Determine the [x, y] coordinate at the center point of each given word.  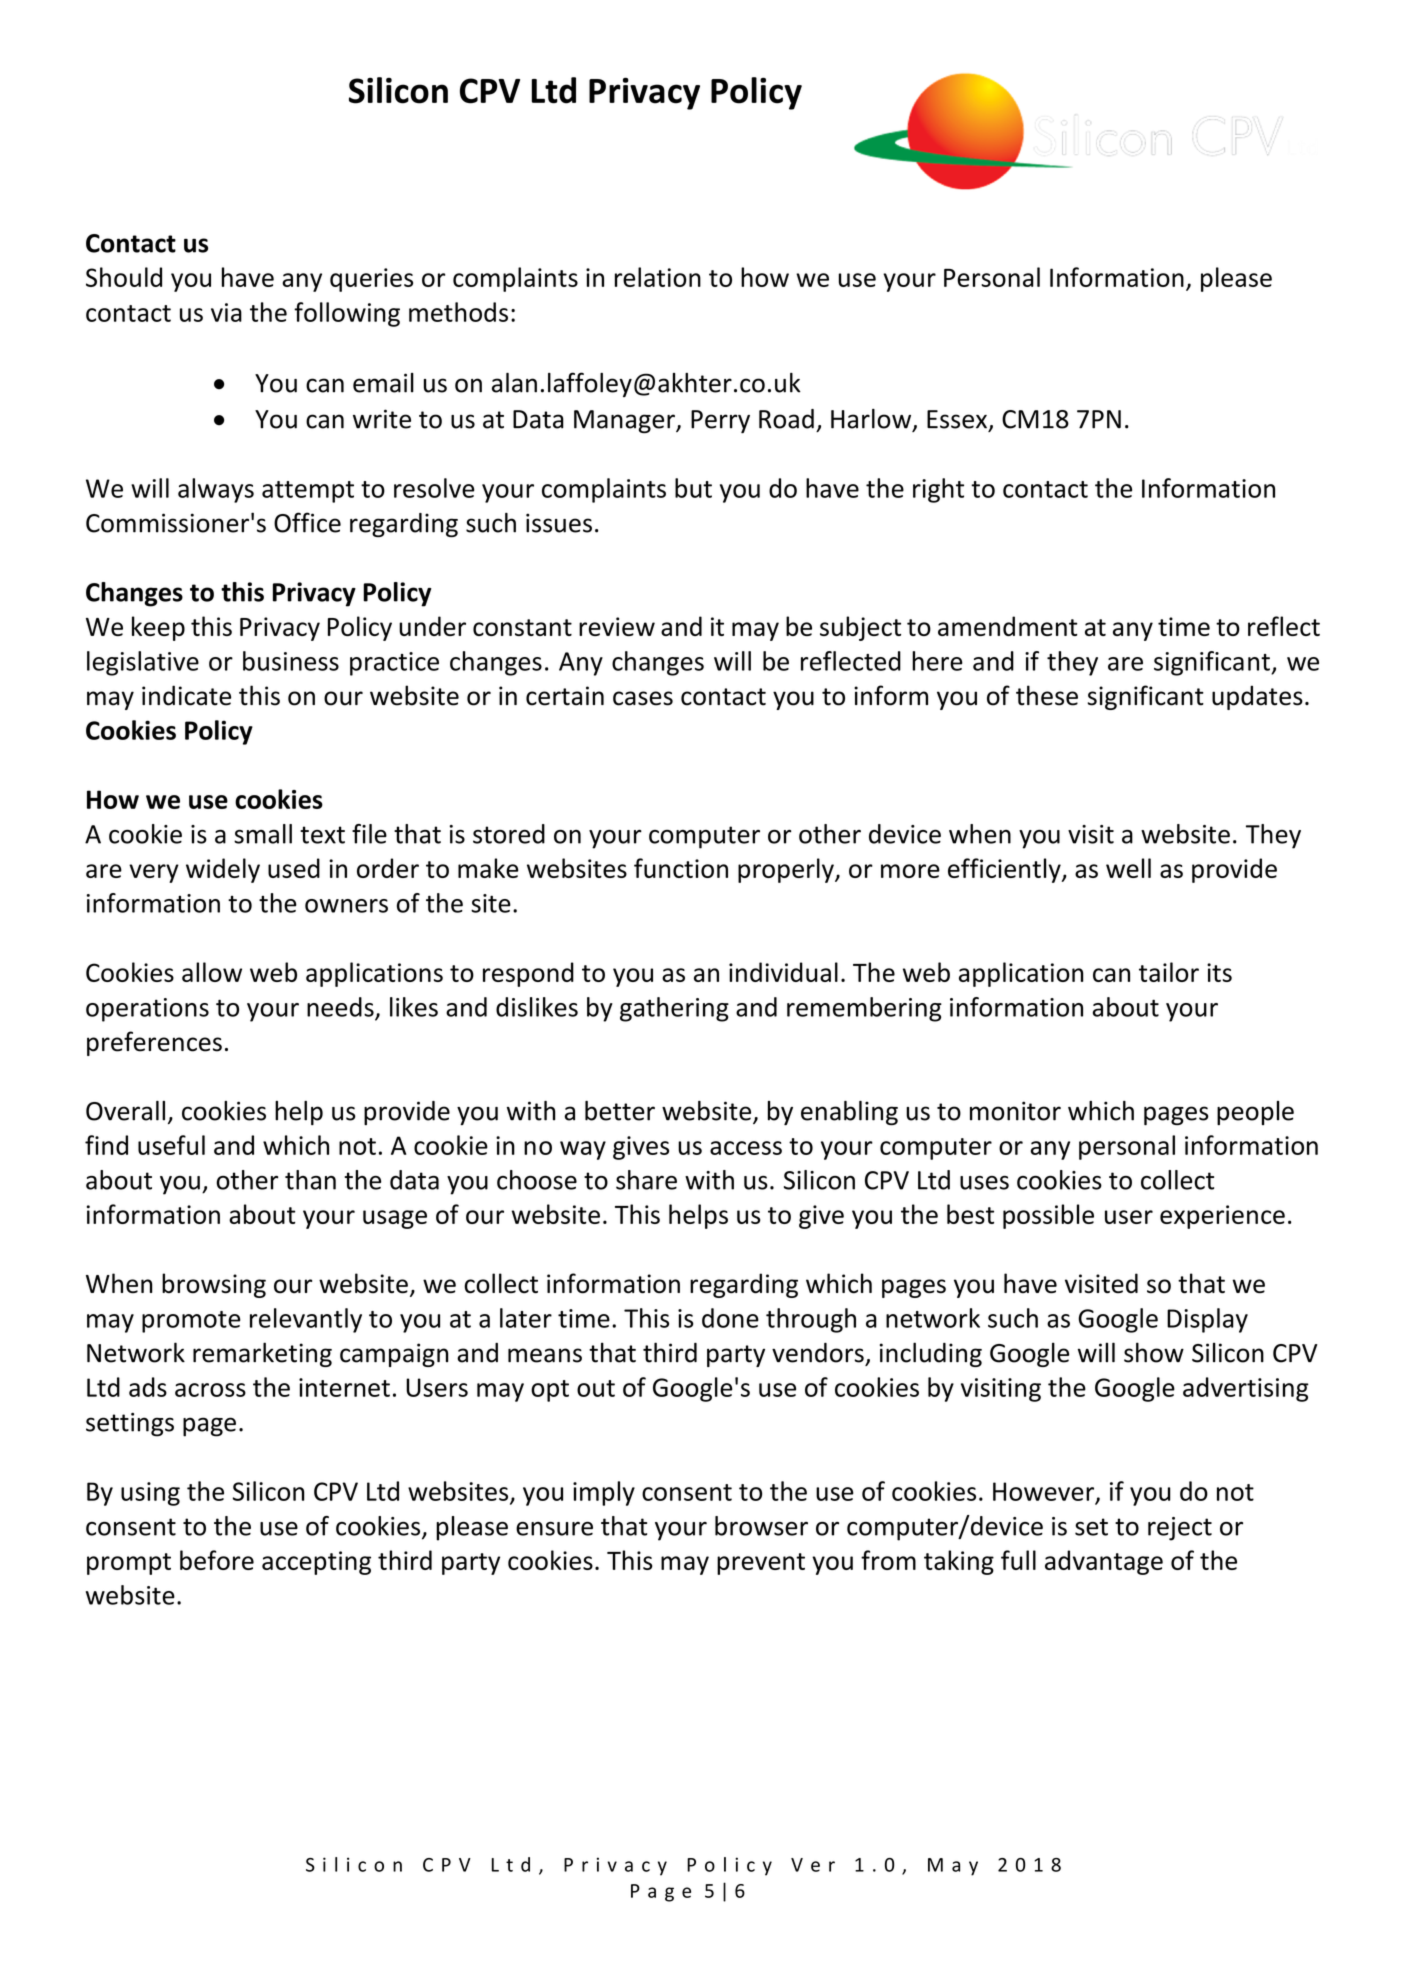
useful [171, 1145]
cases [643, 698]
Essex [957, 419]
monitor [1015, 1111]
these [1047, 695]
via [226, 312]
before [217, 1560]
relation [658, 277]
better [620, 1111]
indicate [186, 695]
